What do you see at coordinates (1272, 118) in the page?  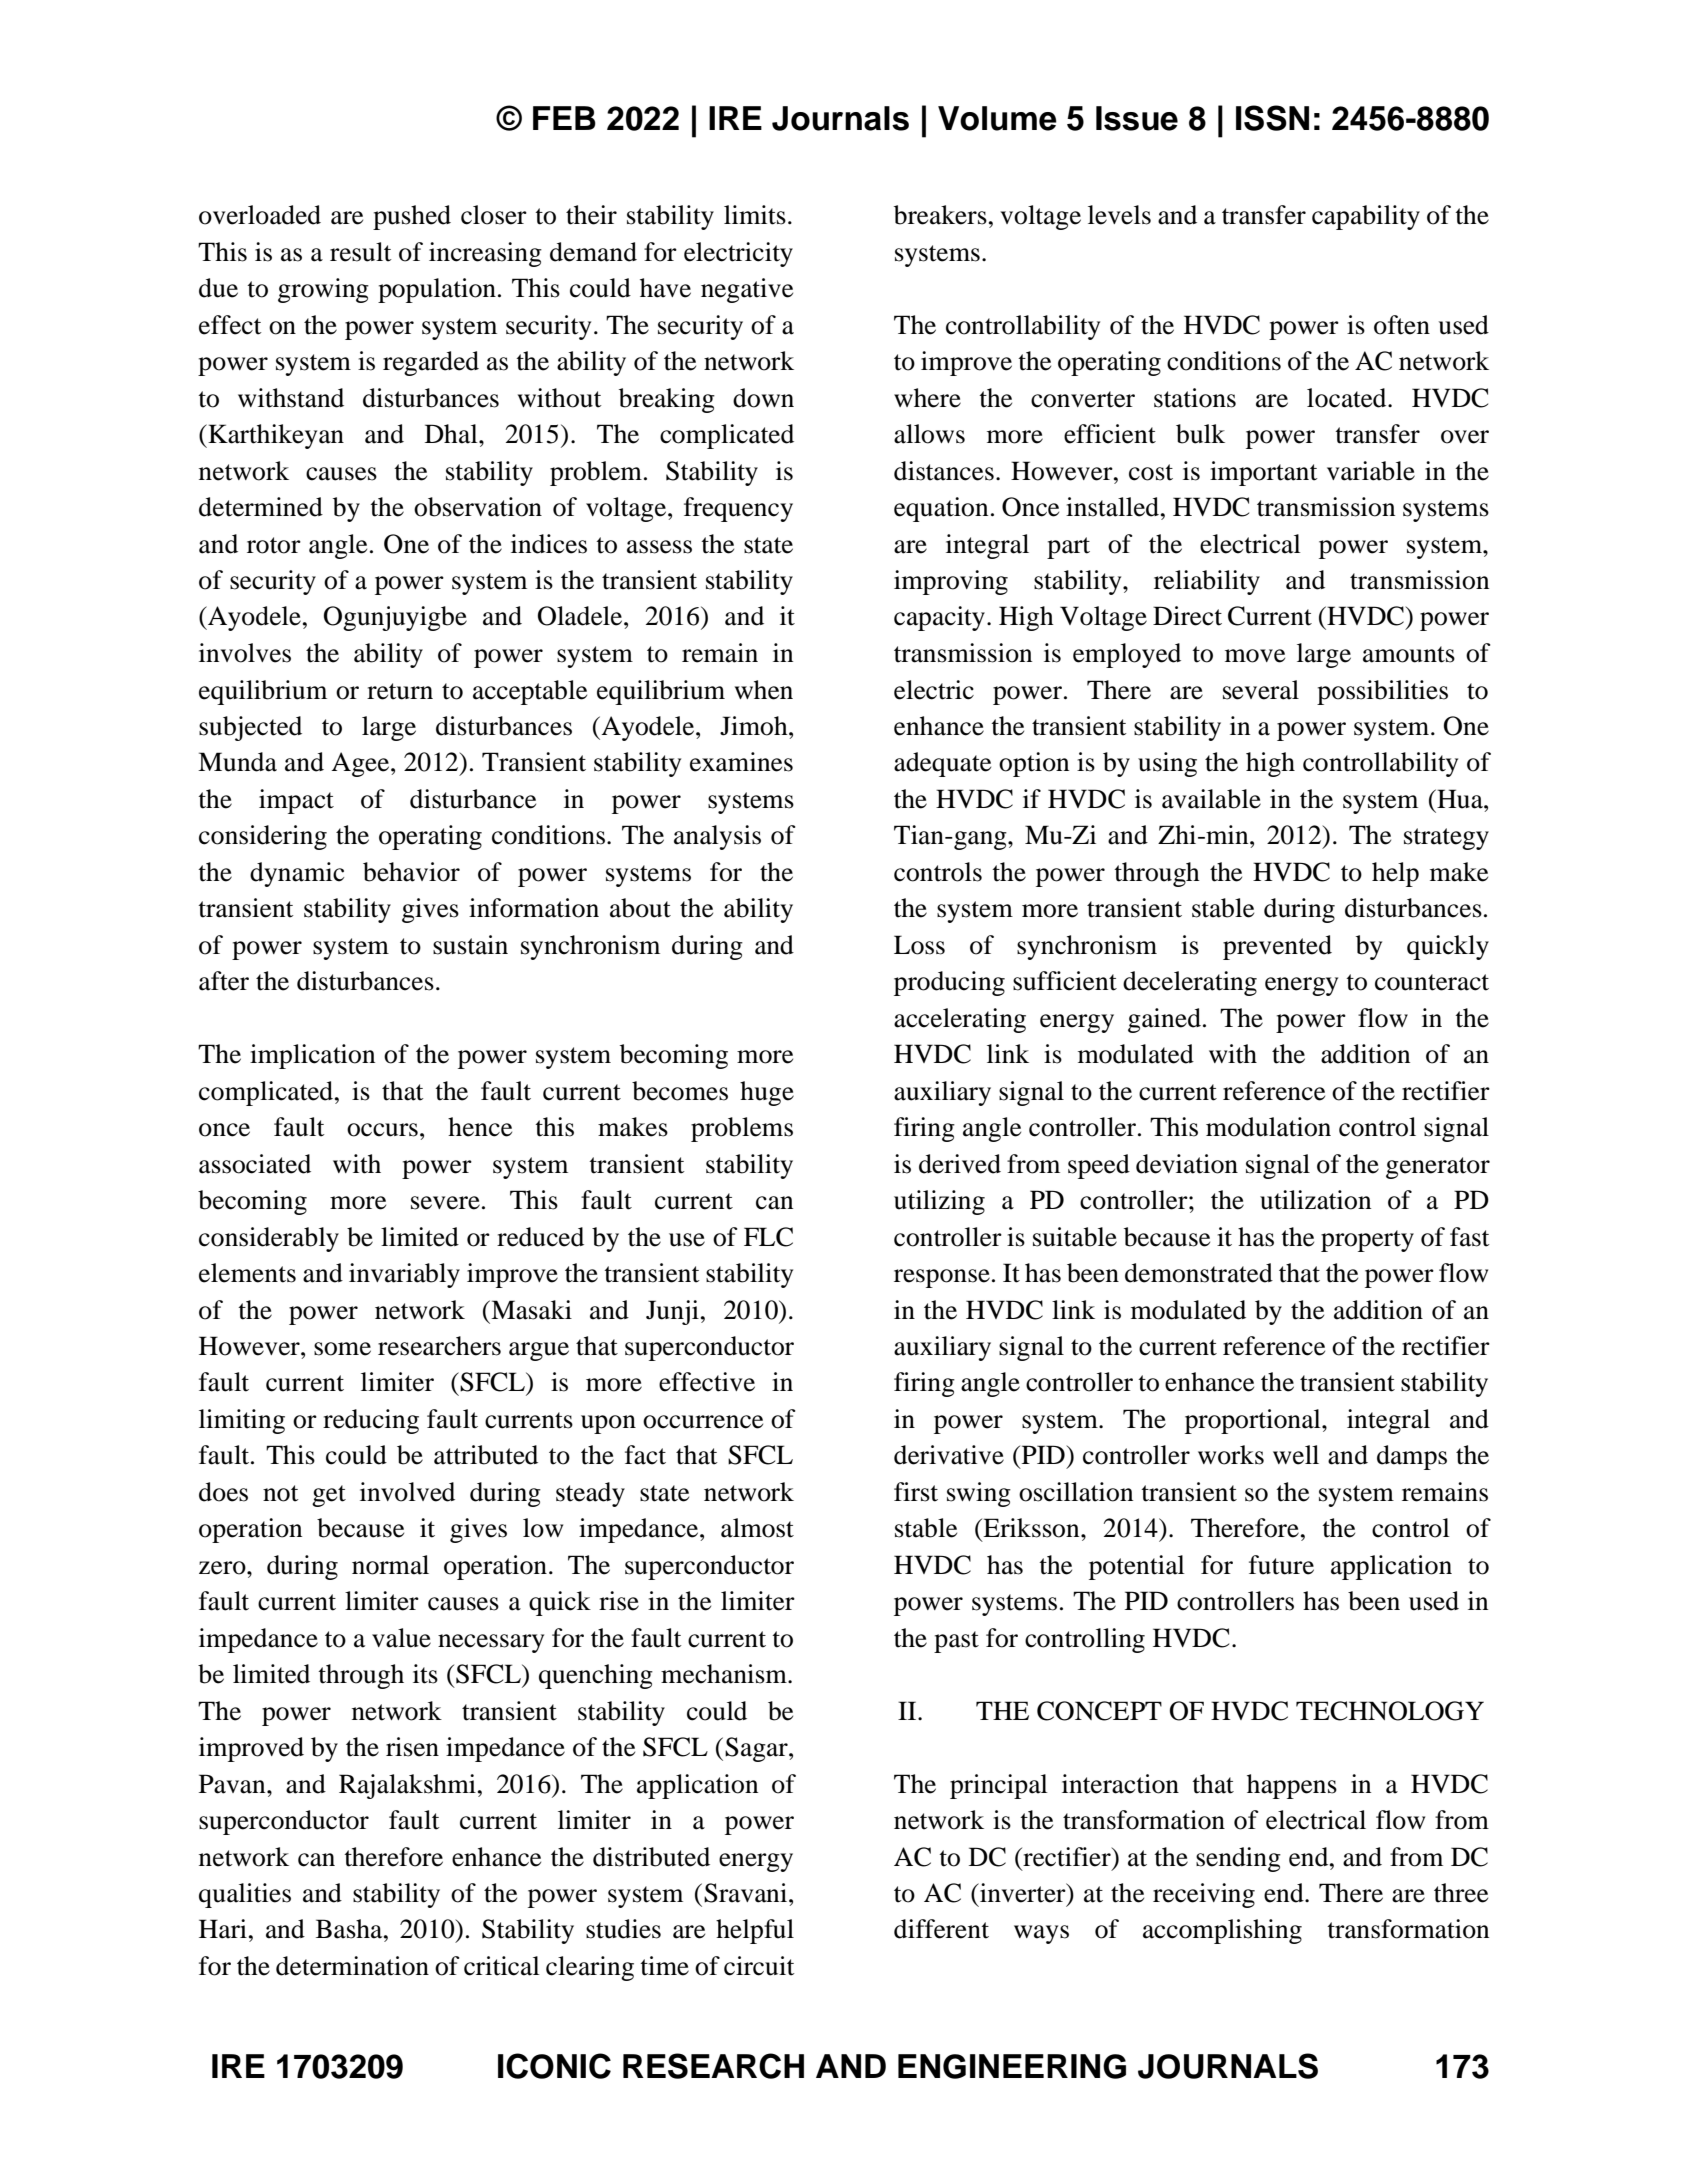 I see `ISSN` at bounding box center [1272, 118].
